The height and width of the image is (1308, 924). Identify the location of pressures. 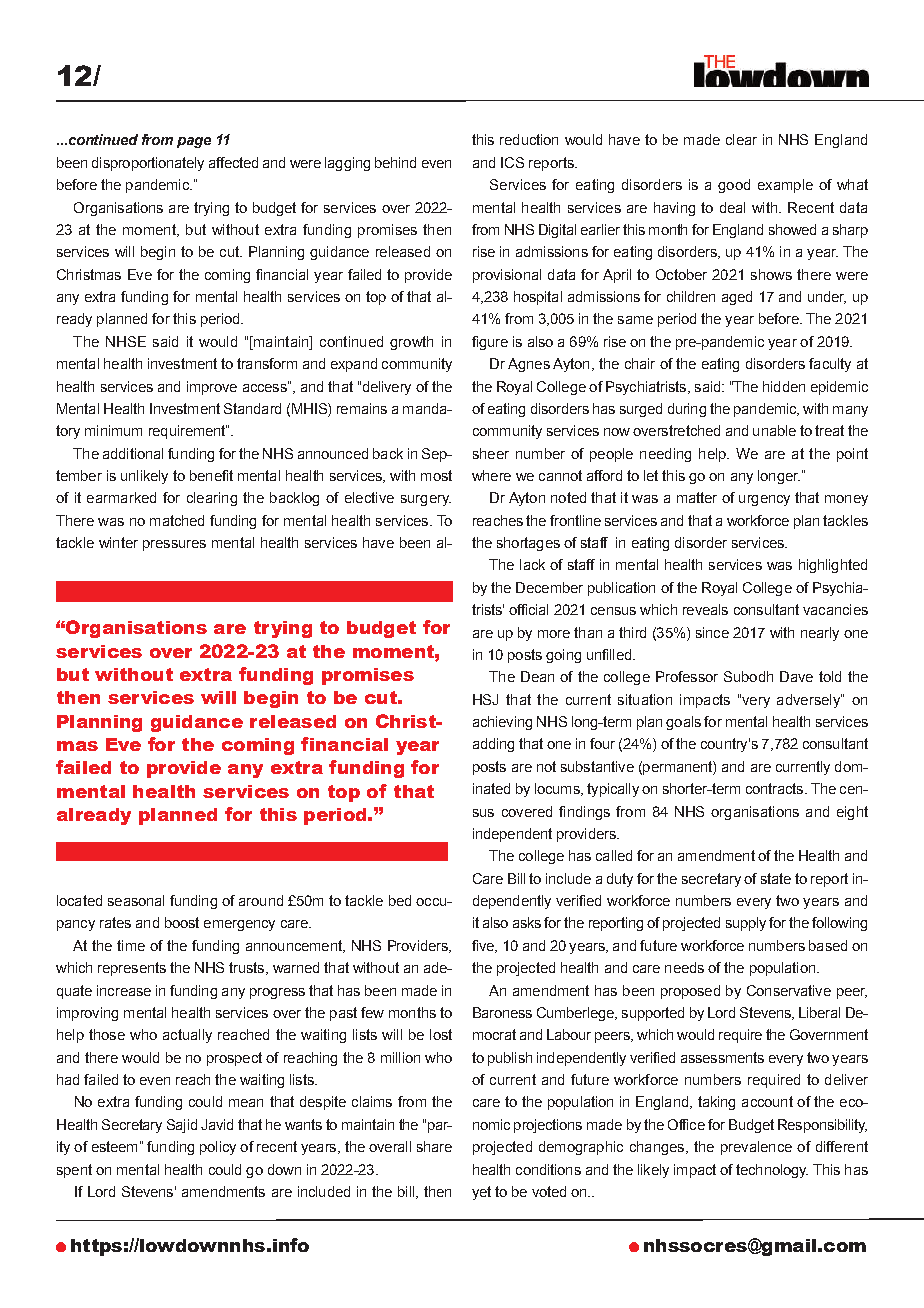
(174, 545).
